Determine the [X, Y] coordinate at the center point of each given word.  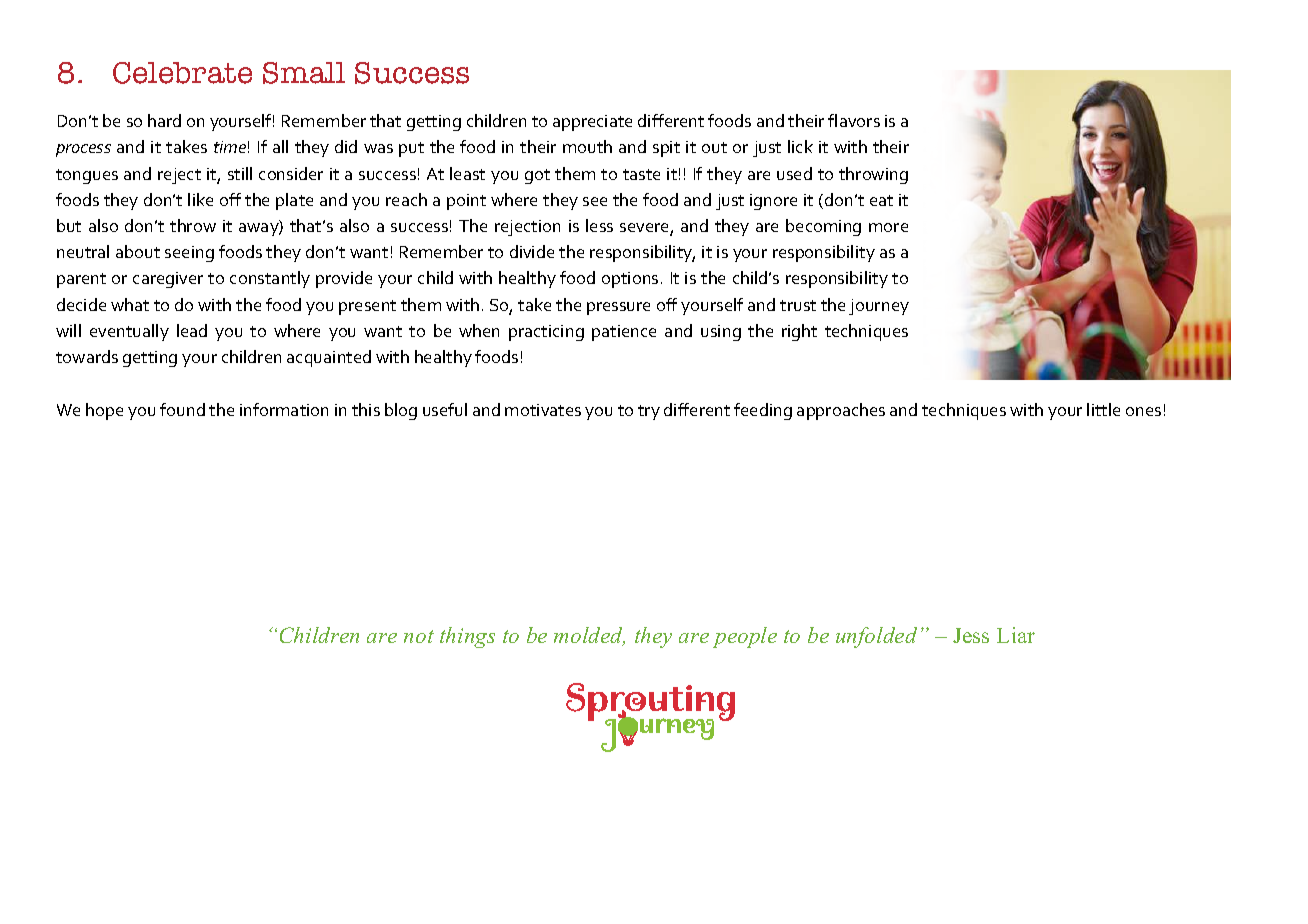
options [630, 280]
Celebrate [182, 73]
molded [589, 636]
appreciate [592, 123]
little [1103, 409]
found [182, 409]
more [888, 227]
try [649, 412]
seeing [189, 254]
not [419, 636]
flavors [854, 120]
